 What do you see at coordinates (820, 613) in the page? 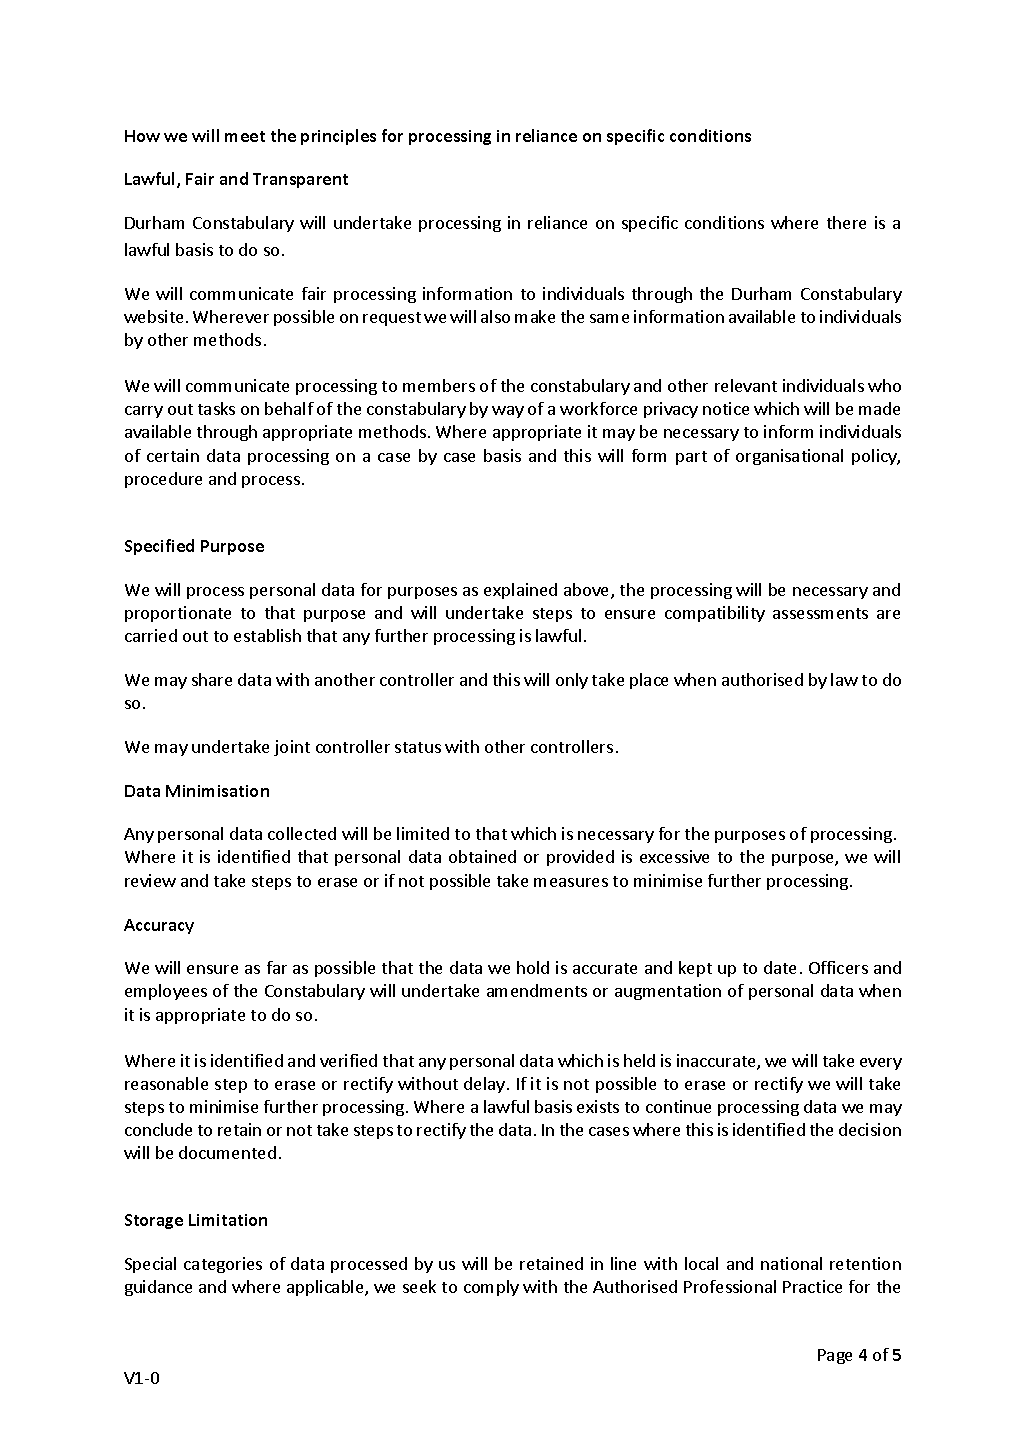
I see `assessments` at bounding box center [820, 613].
